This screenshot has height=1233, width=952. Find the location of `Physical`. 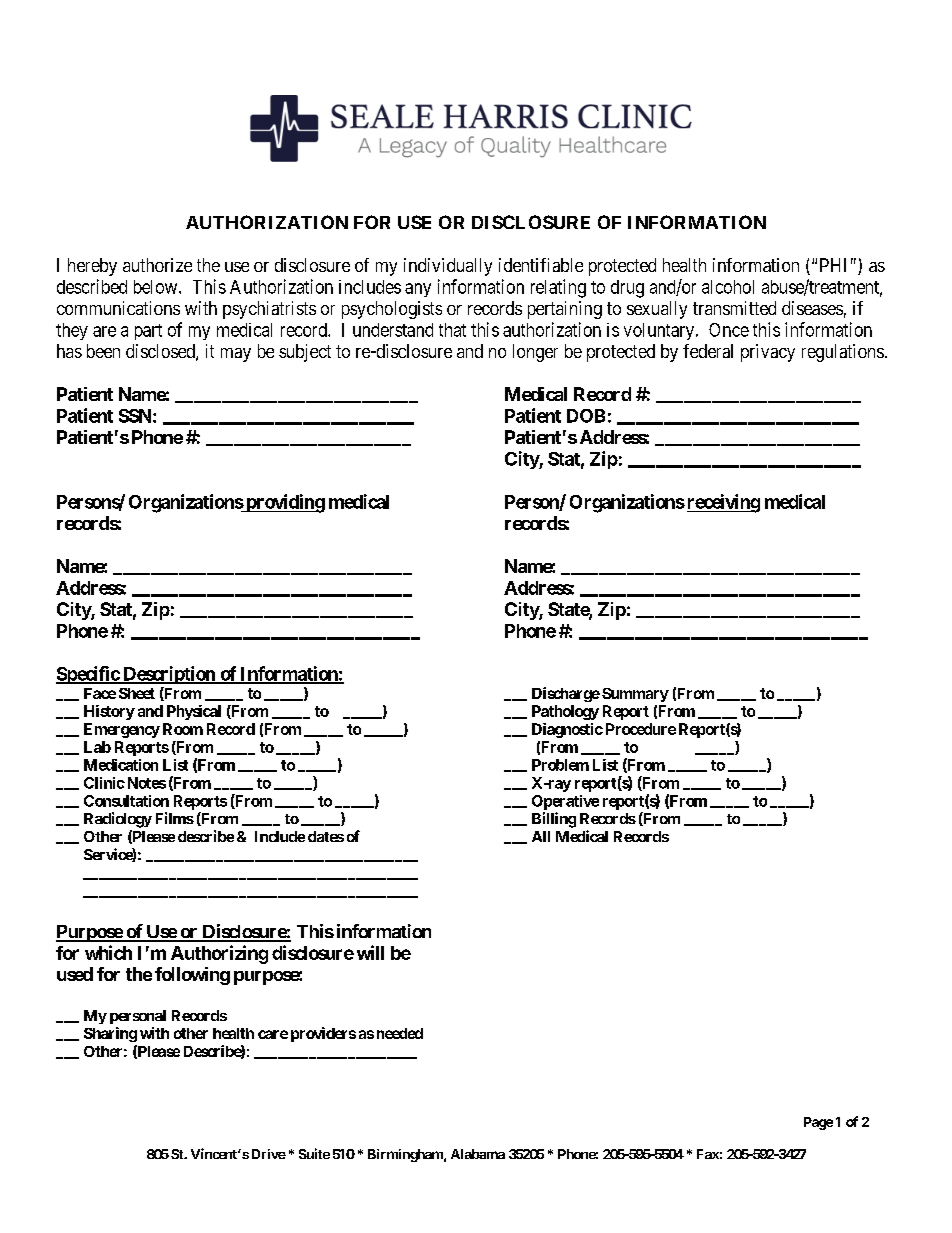

Physical is located at coordinates (194, 712).
